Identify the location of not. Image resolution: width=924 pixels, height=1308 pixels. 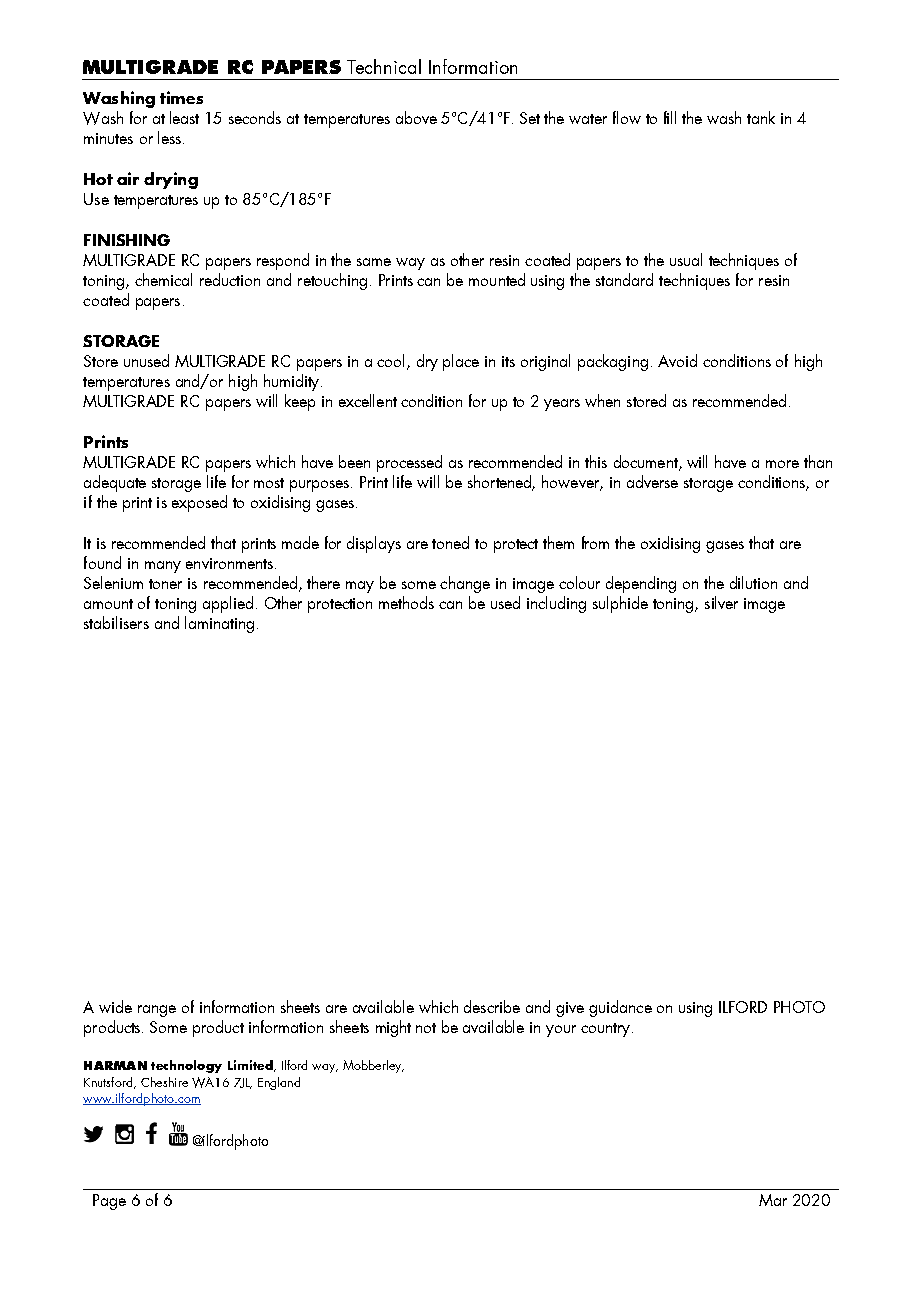
(426, 1028).
